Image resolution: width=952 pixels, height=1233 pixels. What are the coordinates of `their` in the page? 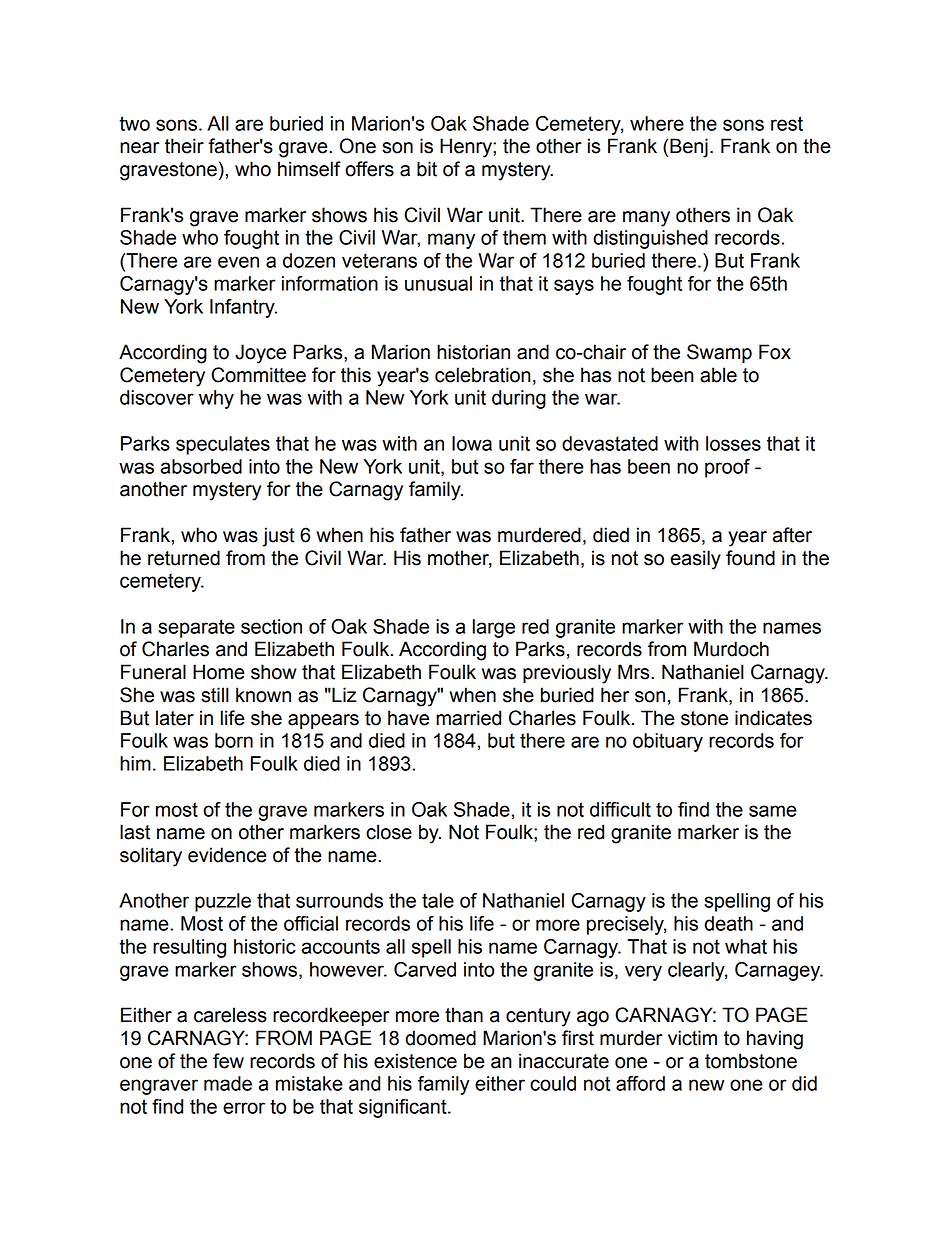 It's located at (184, 146).
